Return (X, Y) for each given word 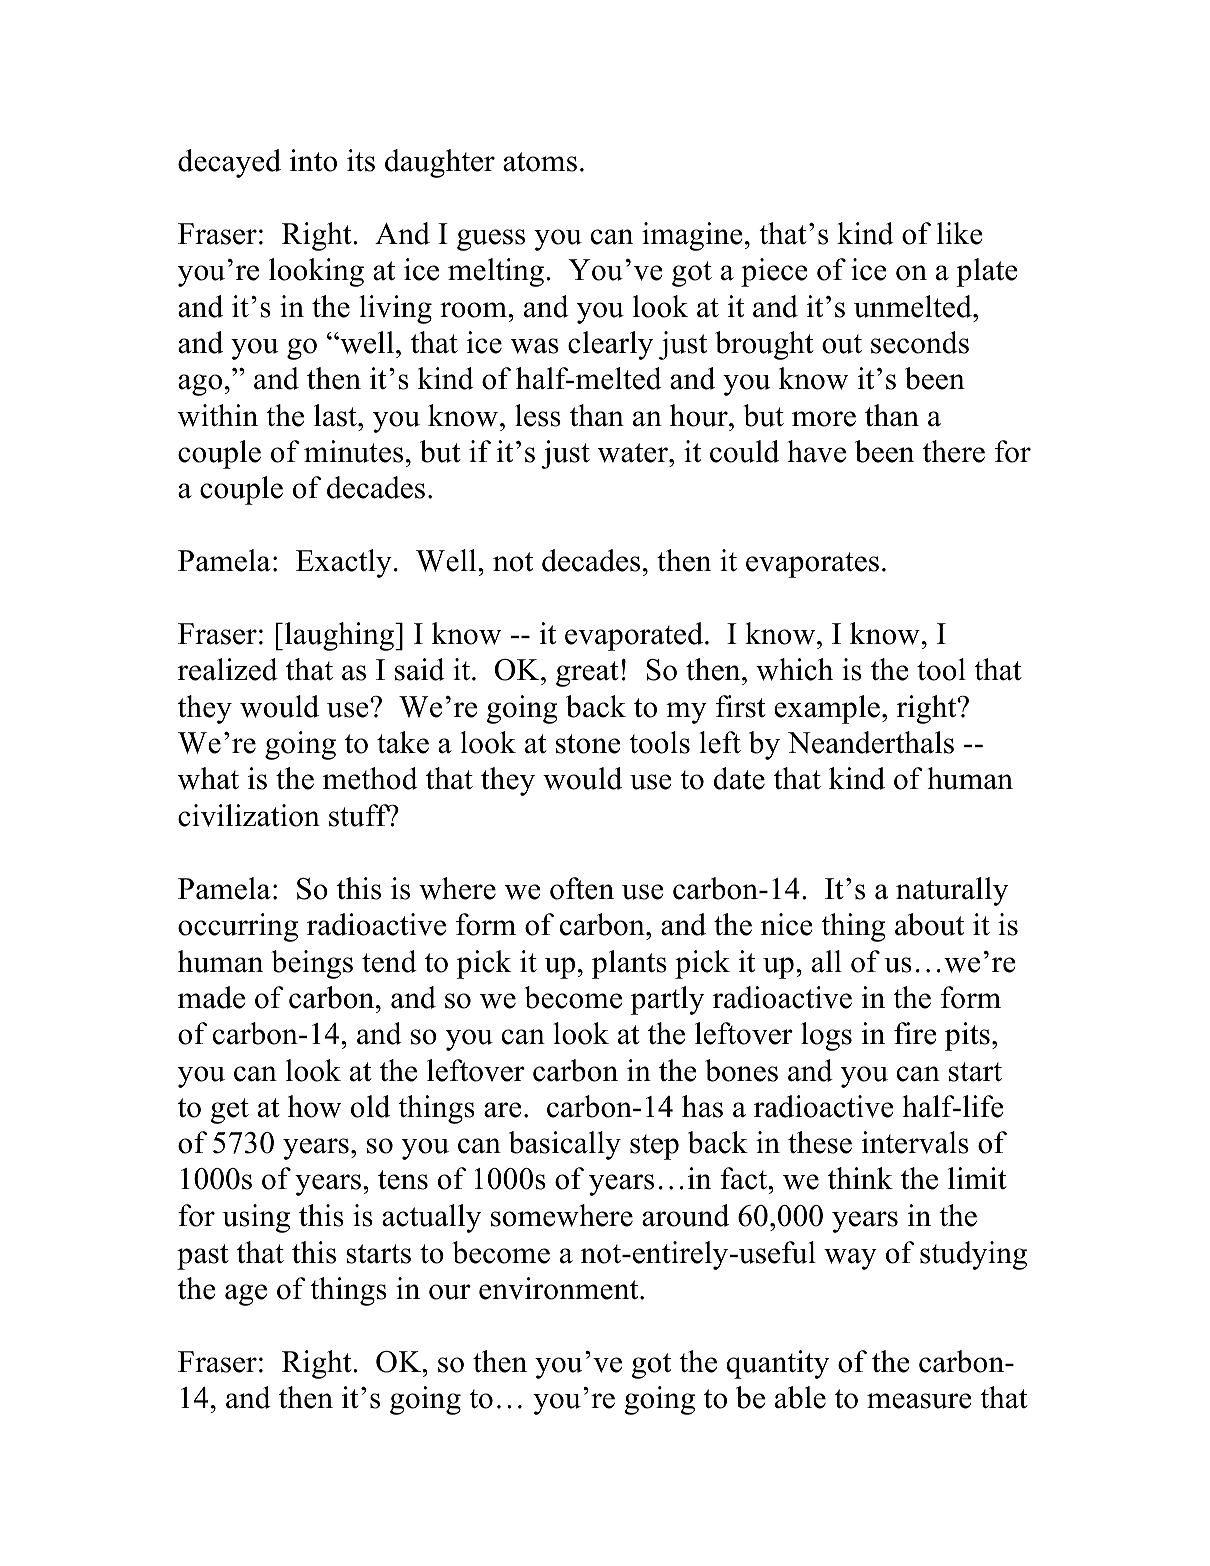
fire (915, 1033)
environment (560, 1288)
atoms (540, 162)
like (959, 233)
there (954, 451)
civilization (249, 815)
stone (588, 744)
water (634, 453)
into (313, 160)
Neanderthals (871, 742)
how (314, 1106)
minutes (353, 451)
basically (565, 1145)
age (246, 1295)
